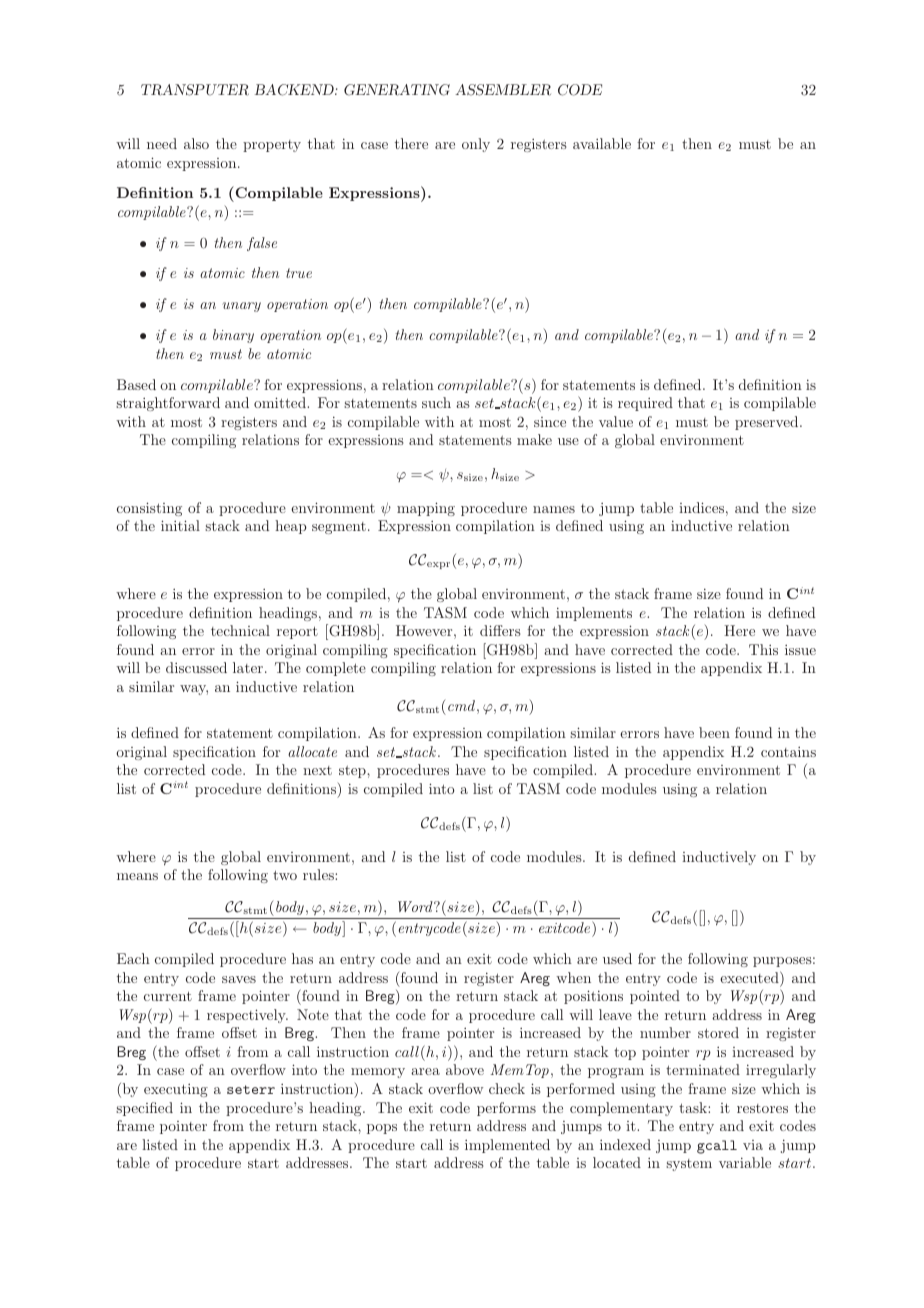  Describe the element at coordinates (507, 1146) in the document. I see `implemented` at that location.
